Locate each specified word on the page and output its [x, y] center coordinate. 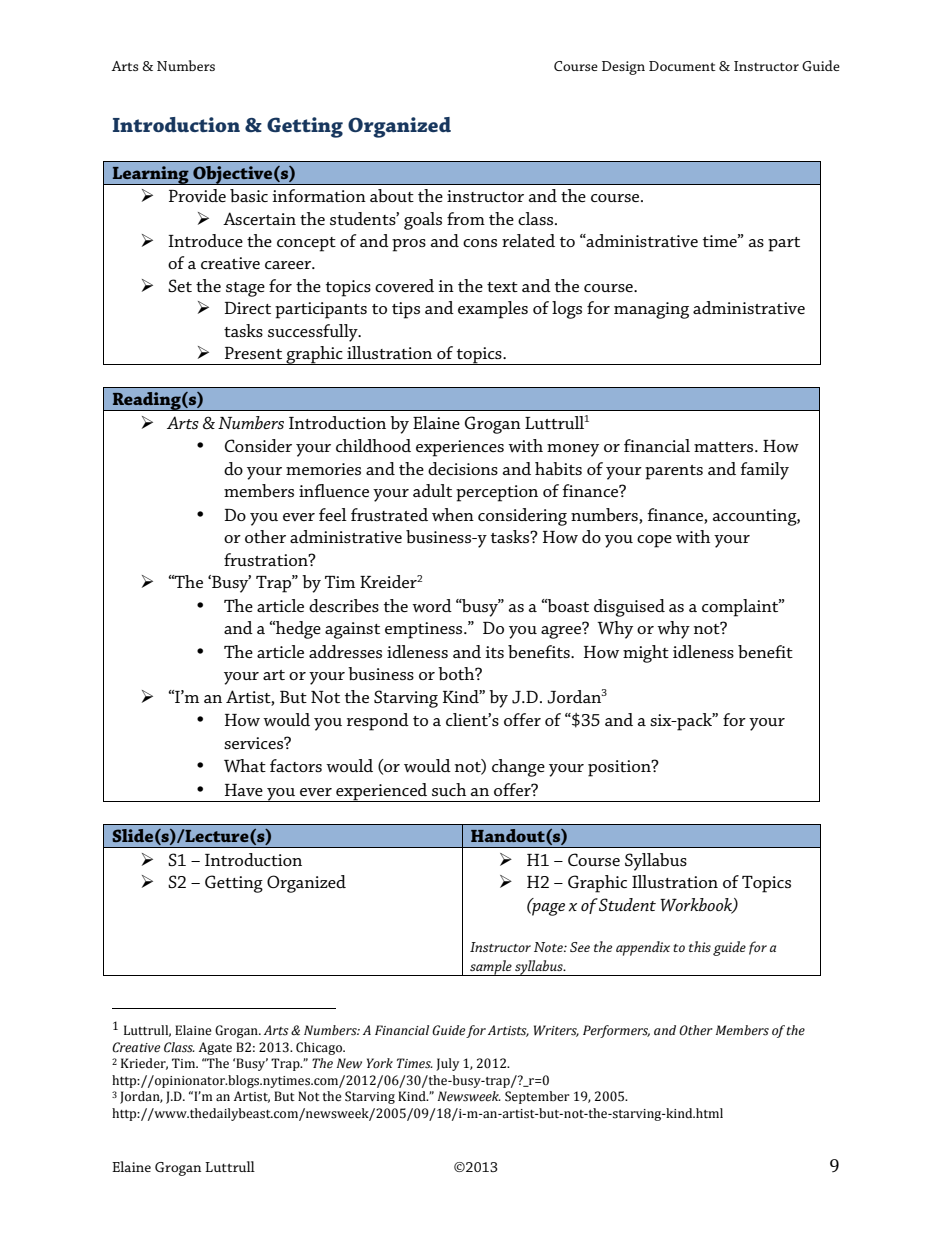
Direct [248, 308]
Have [244, 790]
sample [491, 968]
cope [654, 541]
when [453, 514]
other [265, 536]
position [620, 768]
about [392, 195]
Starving [406, 699]
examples [493, 310]
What [245, 765]
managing [651, 310]
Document [682, 66]
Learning [150, 175]
